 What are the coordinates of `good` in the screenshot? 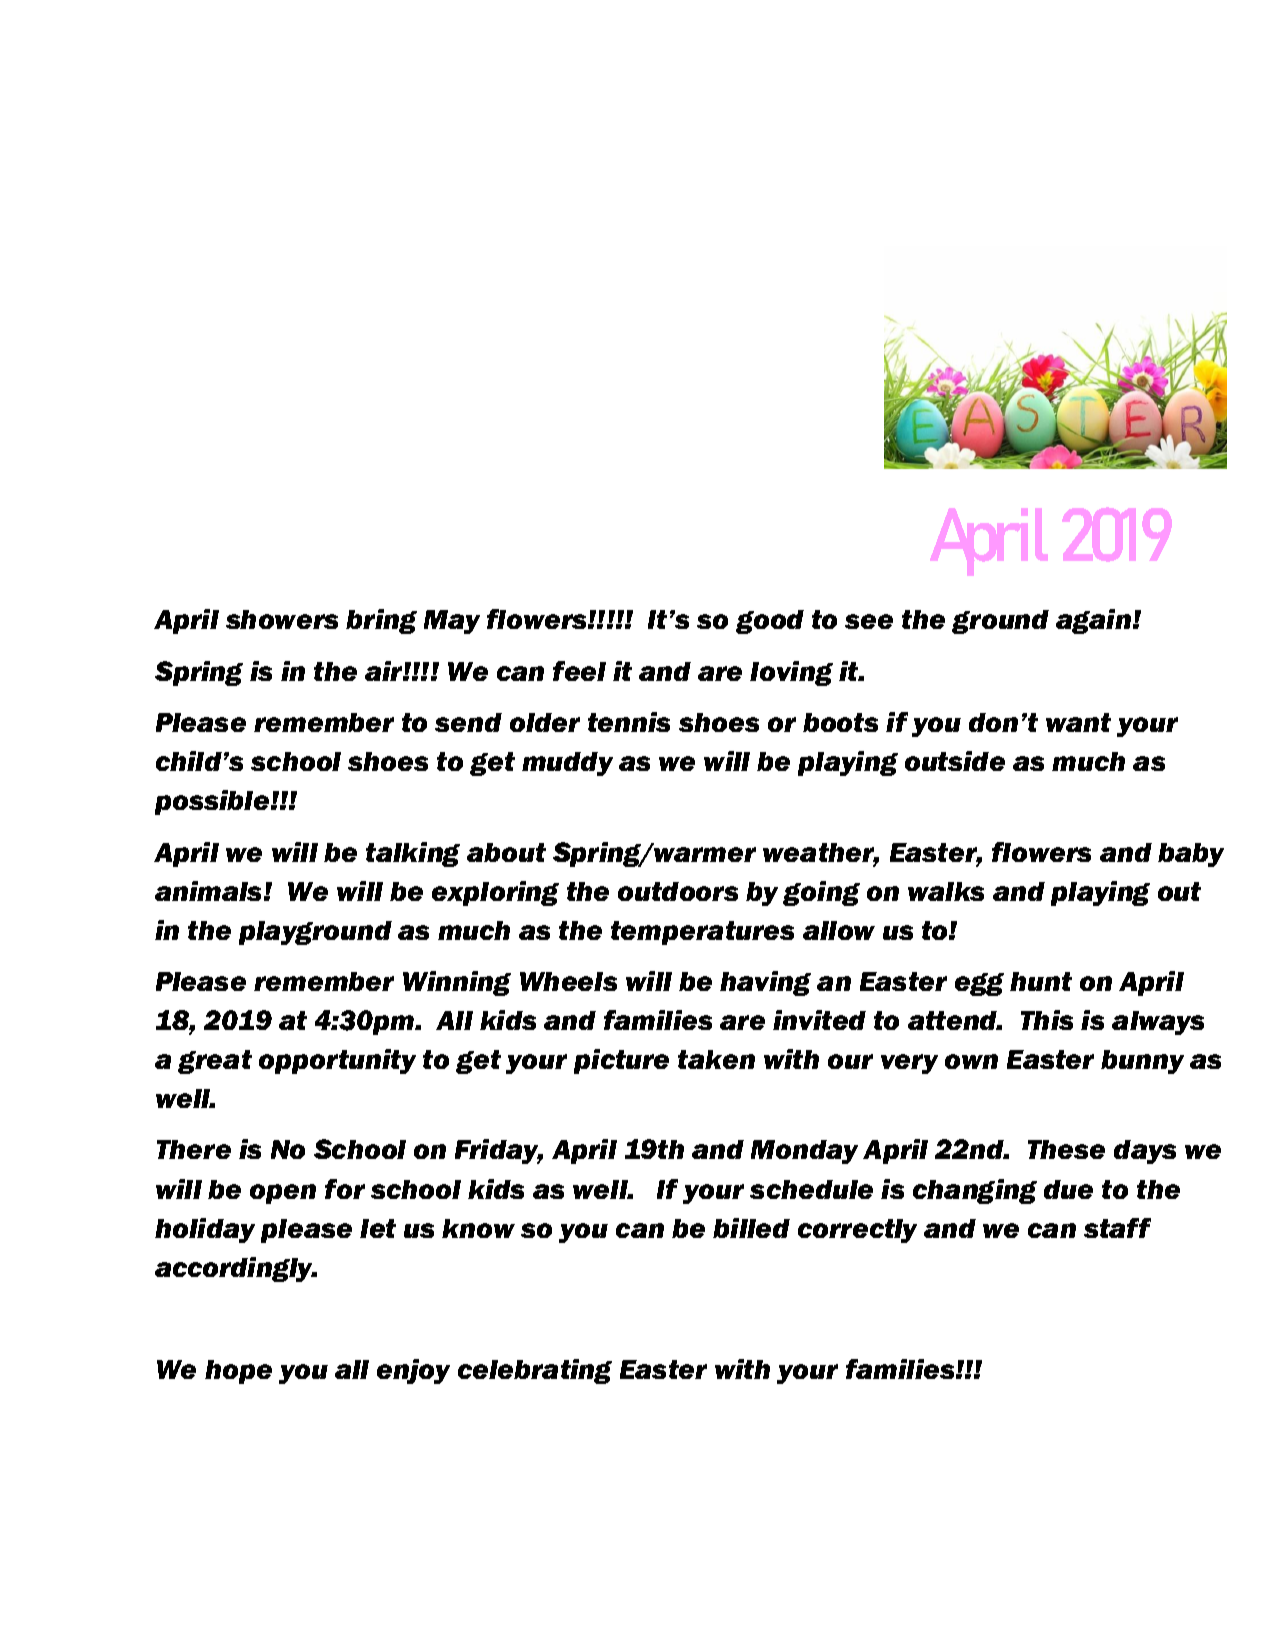 It's located at (770, 622).
